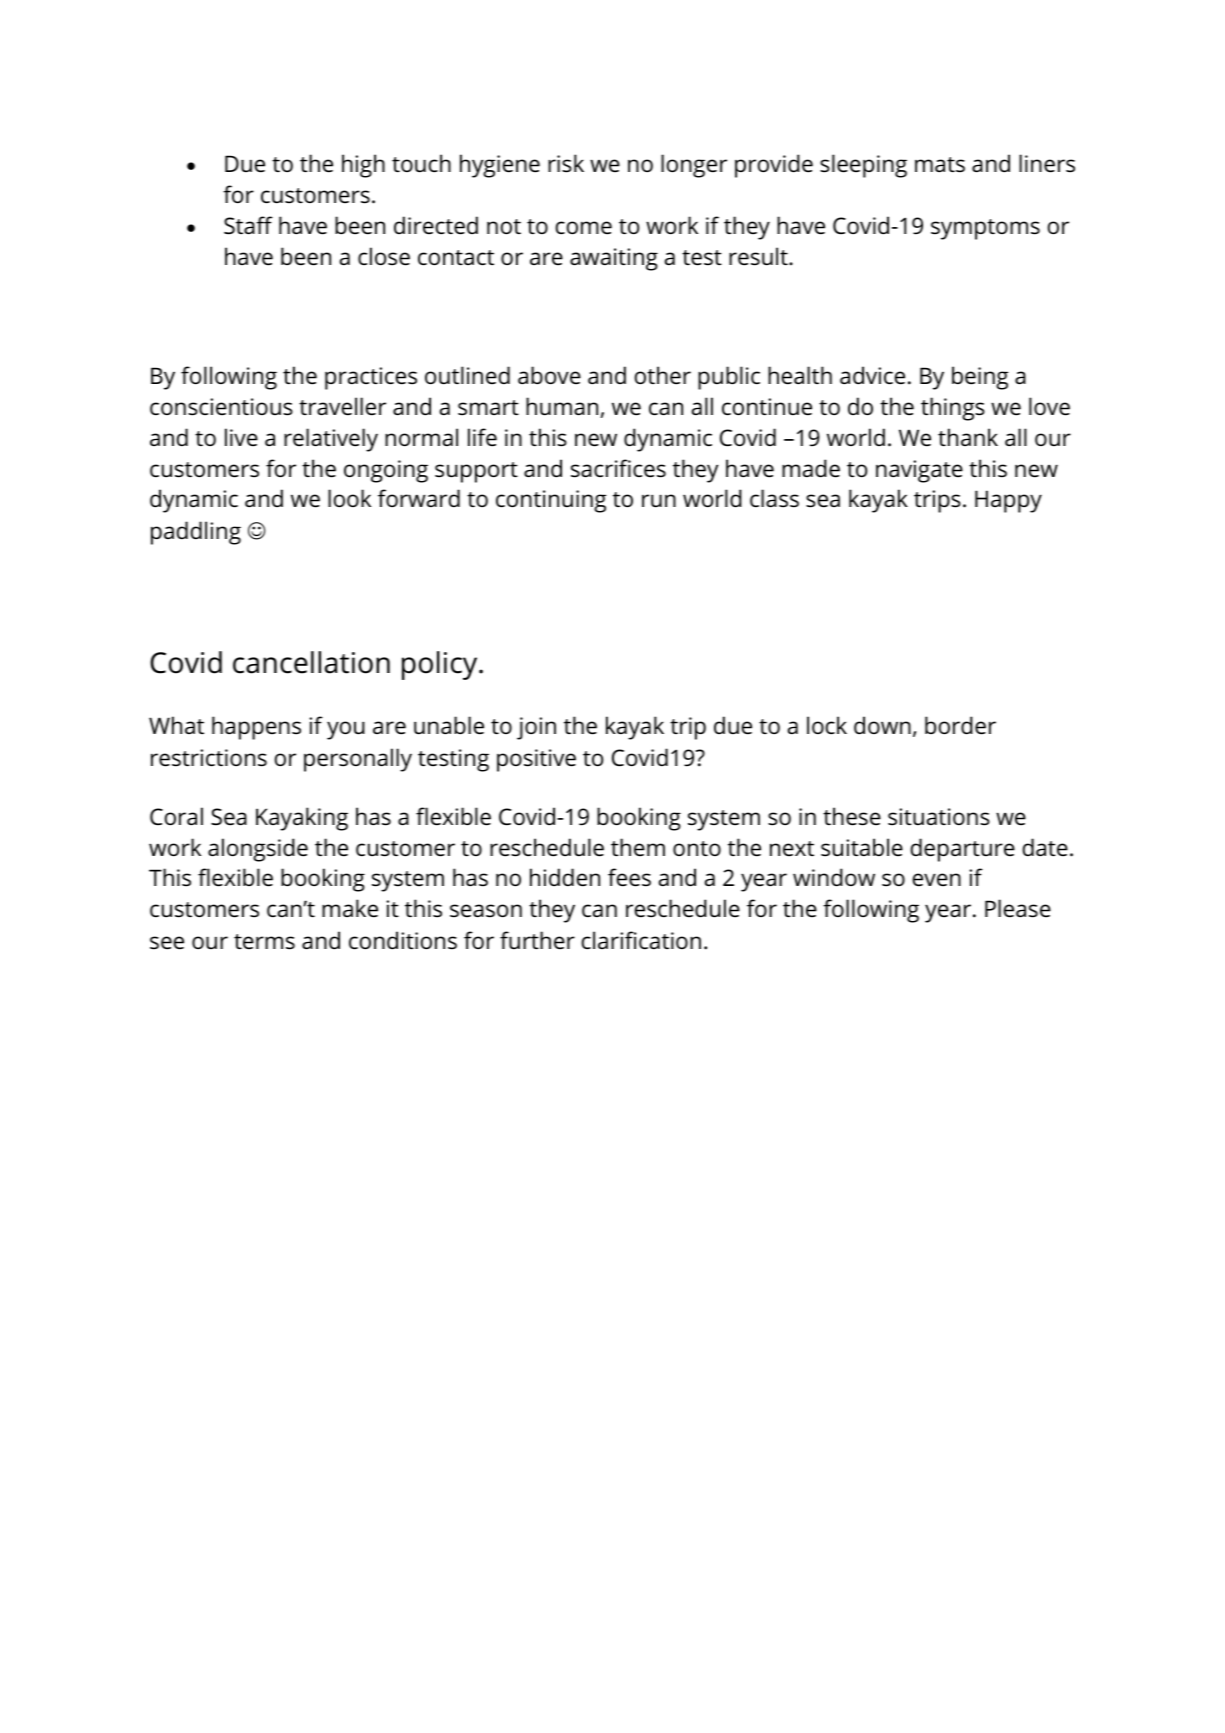 The width and height of the image is (1225, 1733). What do you see at coordinates (940, 165) in the image?
I see `mats` at bounding box center [940, 165].
